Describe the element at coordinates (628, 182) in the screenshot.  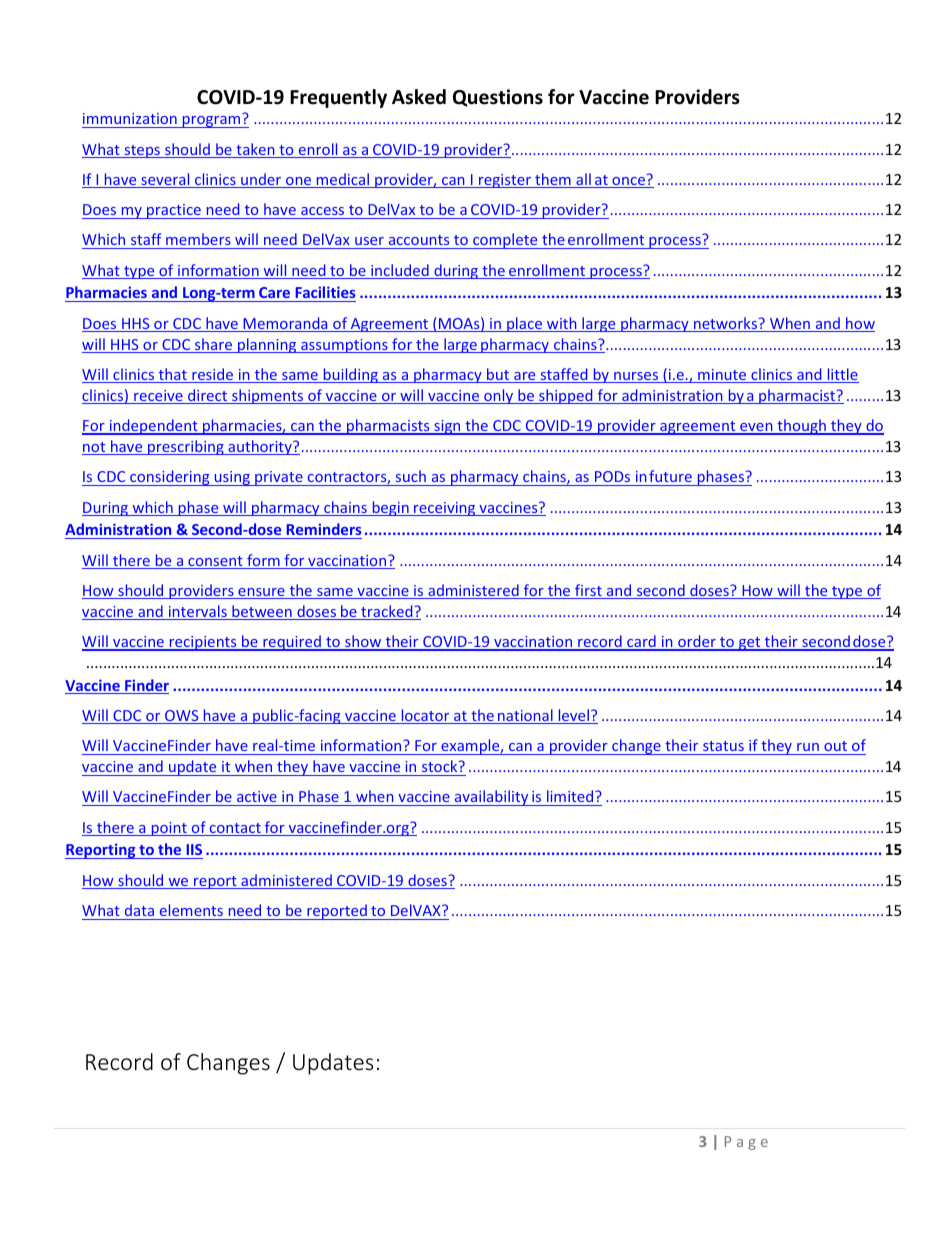
I see `once` at that location.
